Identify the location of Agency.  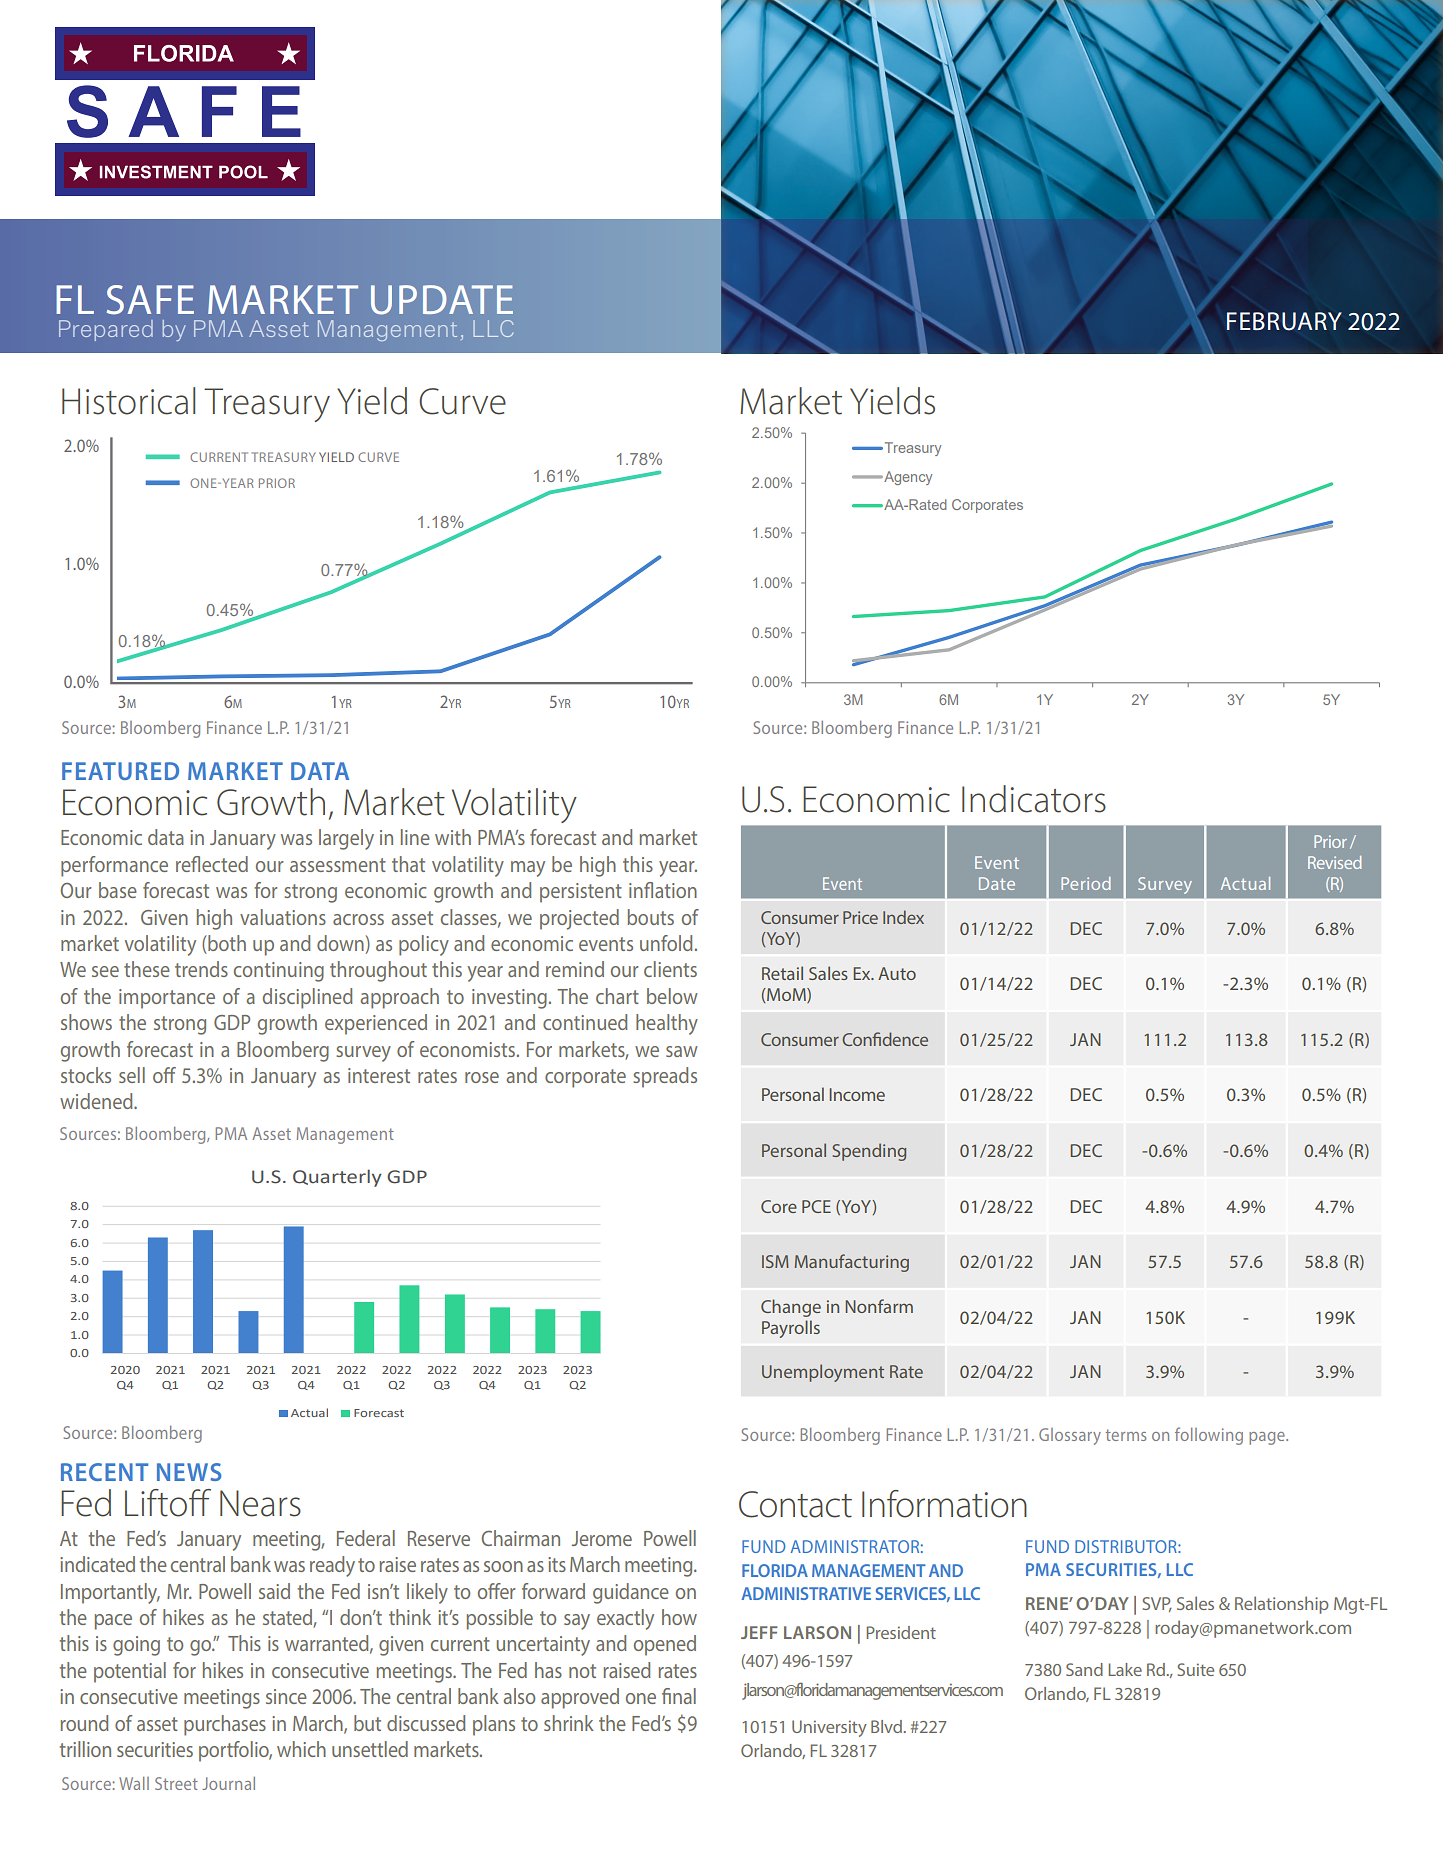
(907, 478).
